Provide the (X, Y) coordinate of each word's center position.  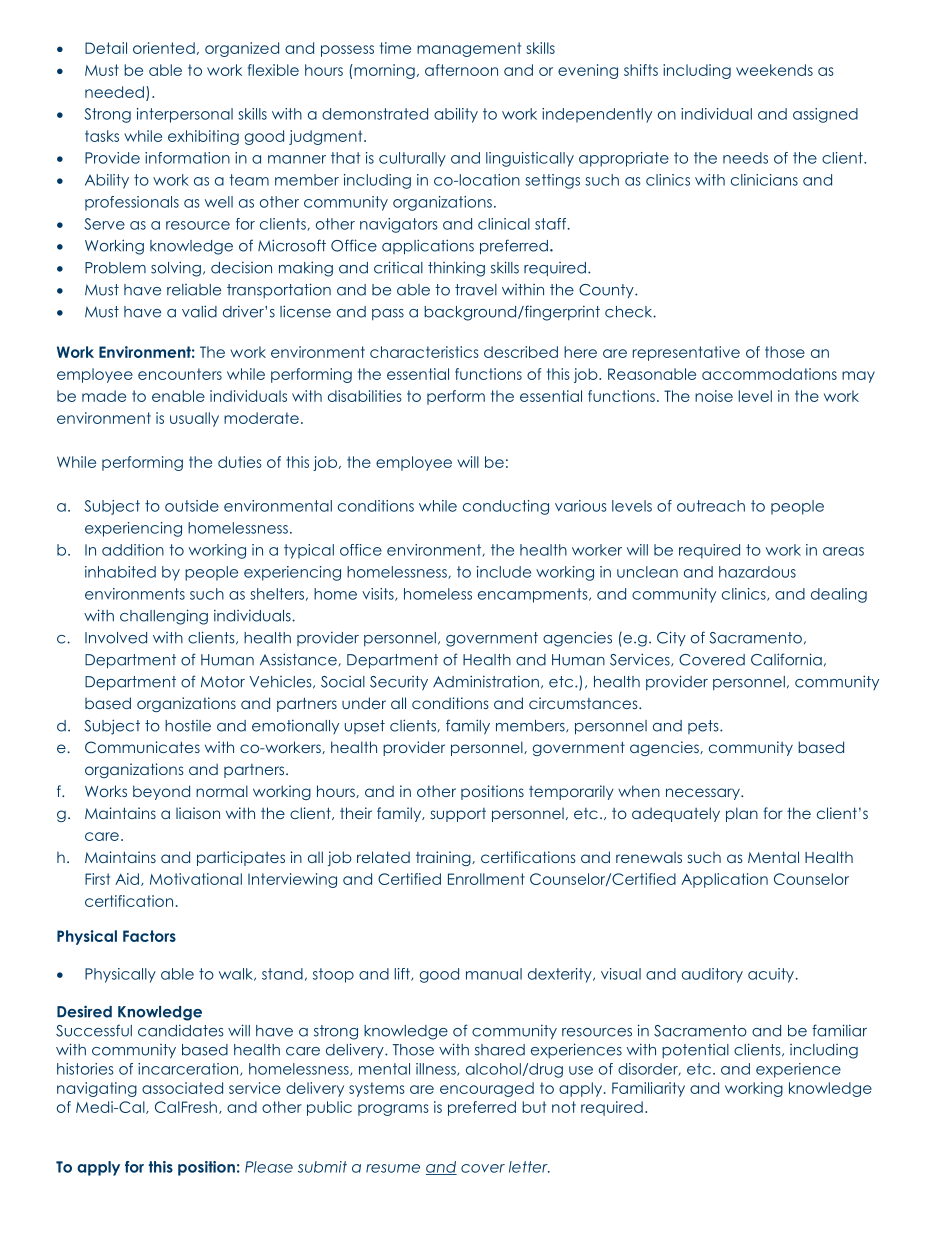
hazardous (757, 572)
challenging (164, 617)
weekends (774, 70)
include (504, 572)
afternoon (461, 70)
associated (182, 1088)
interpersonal (185, 115)
